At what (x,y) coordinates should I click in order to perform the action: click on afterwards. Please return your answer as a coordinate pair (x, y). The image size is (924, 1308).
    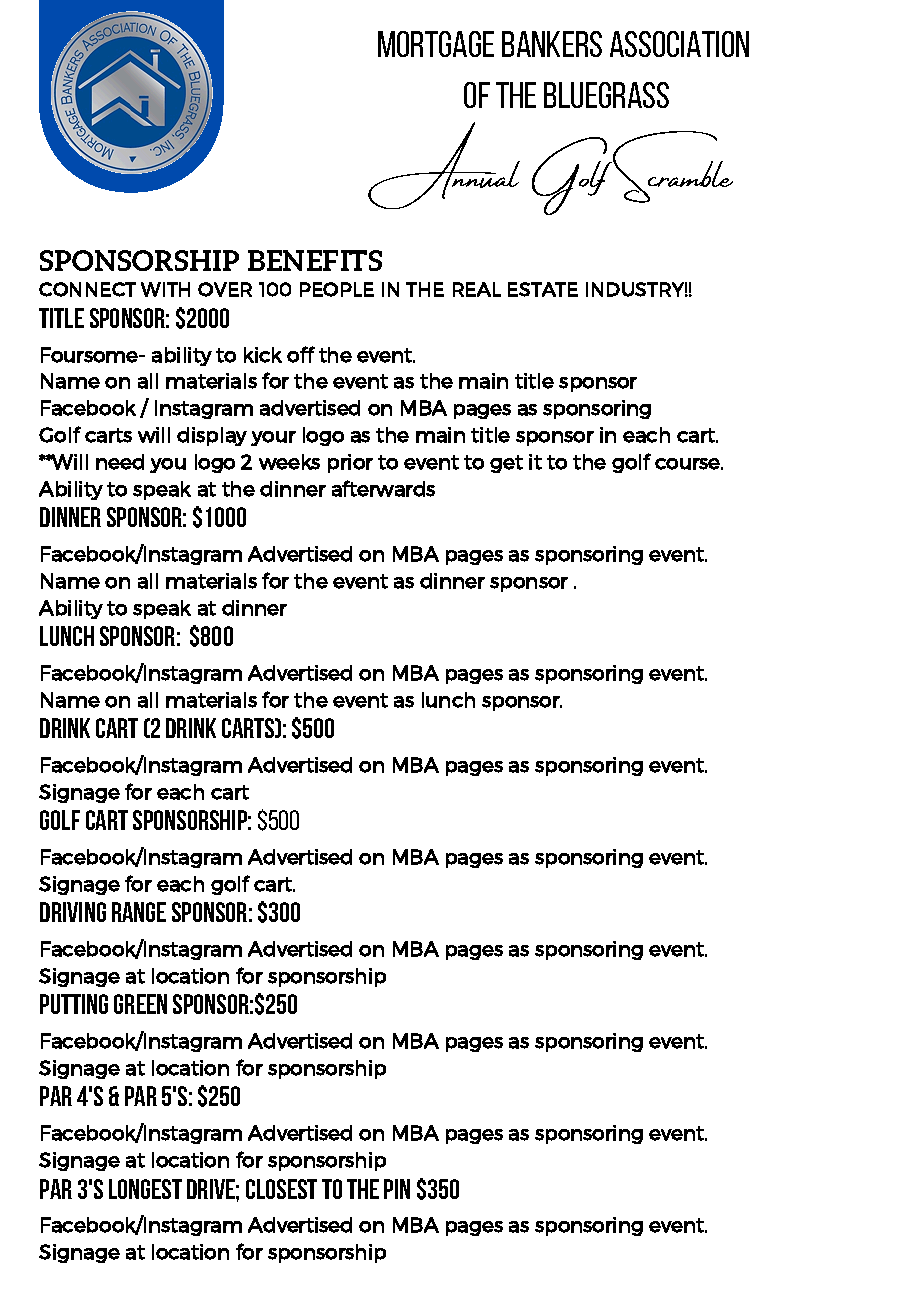
    Looking at the image, I should click on (383, 488).
